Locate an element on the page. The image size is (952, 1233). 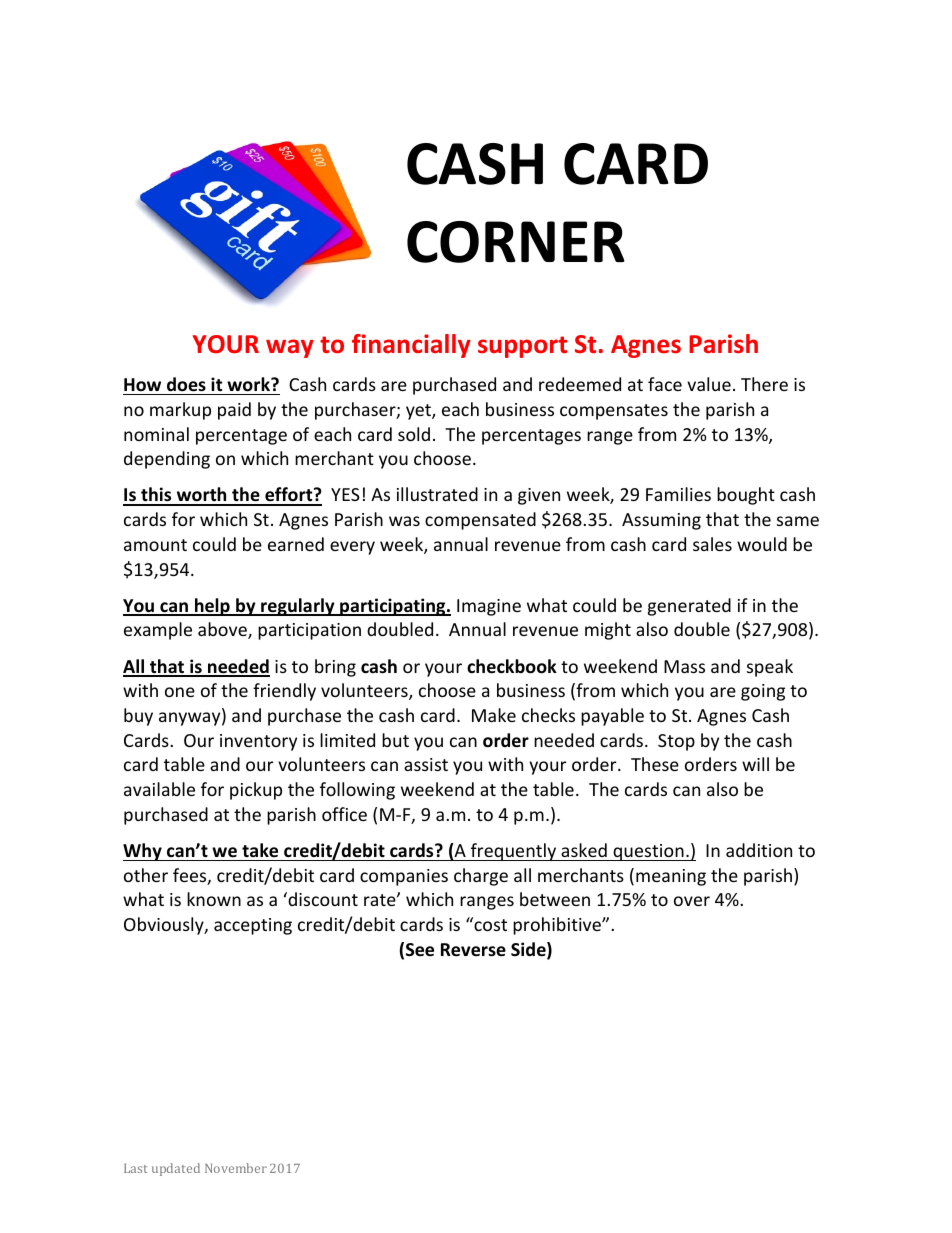
sales is located at coordinates (712, 544).
